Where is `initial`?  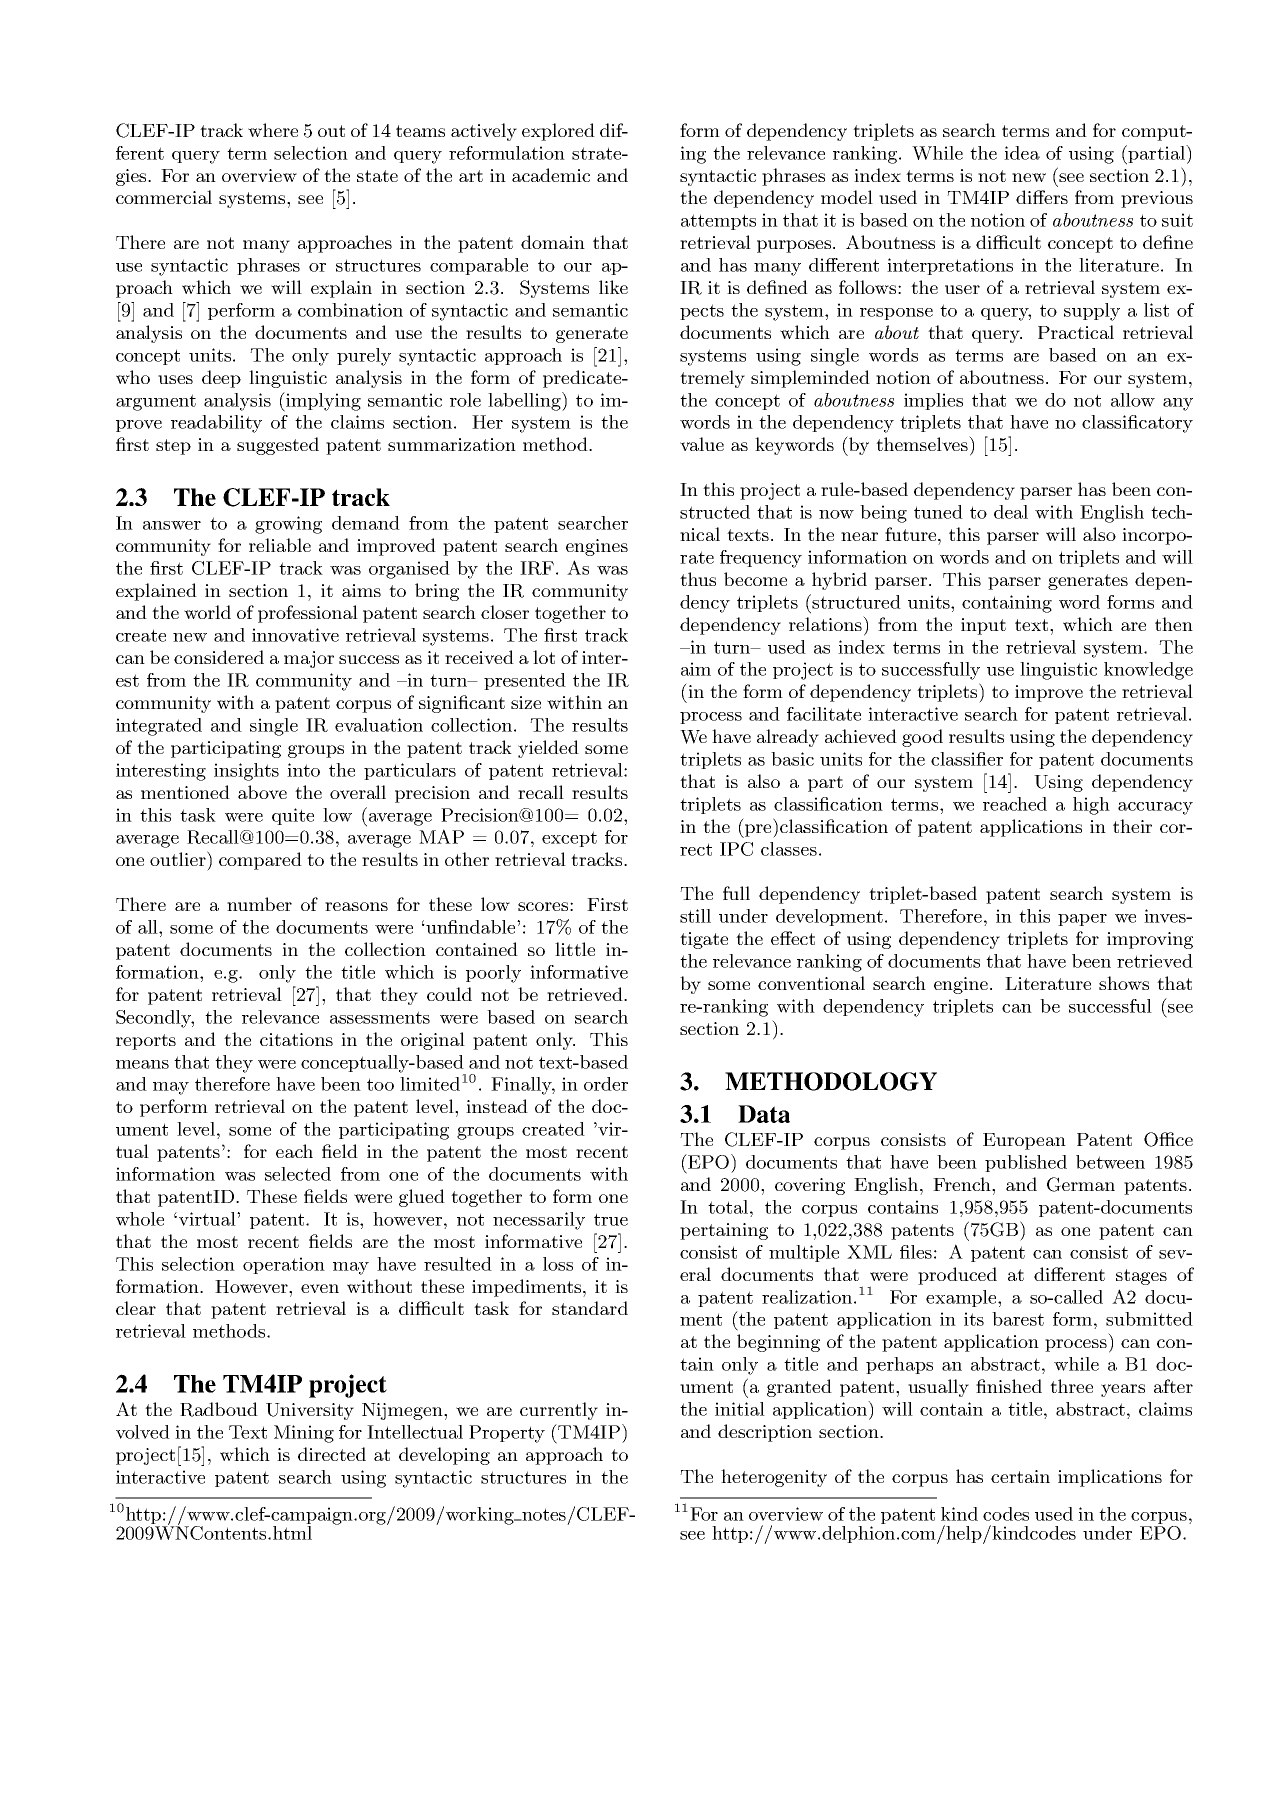 initial is located at coordinates (740, 1409).
